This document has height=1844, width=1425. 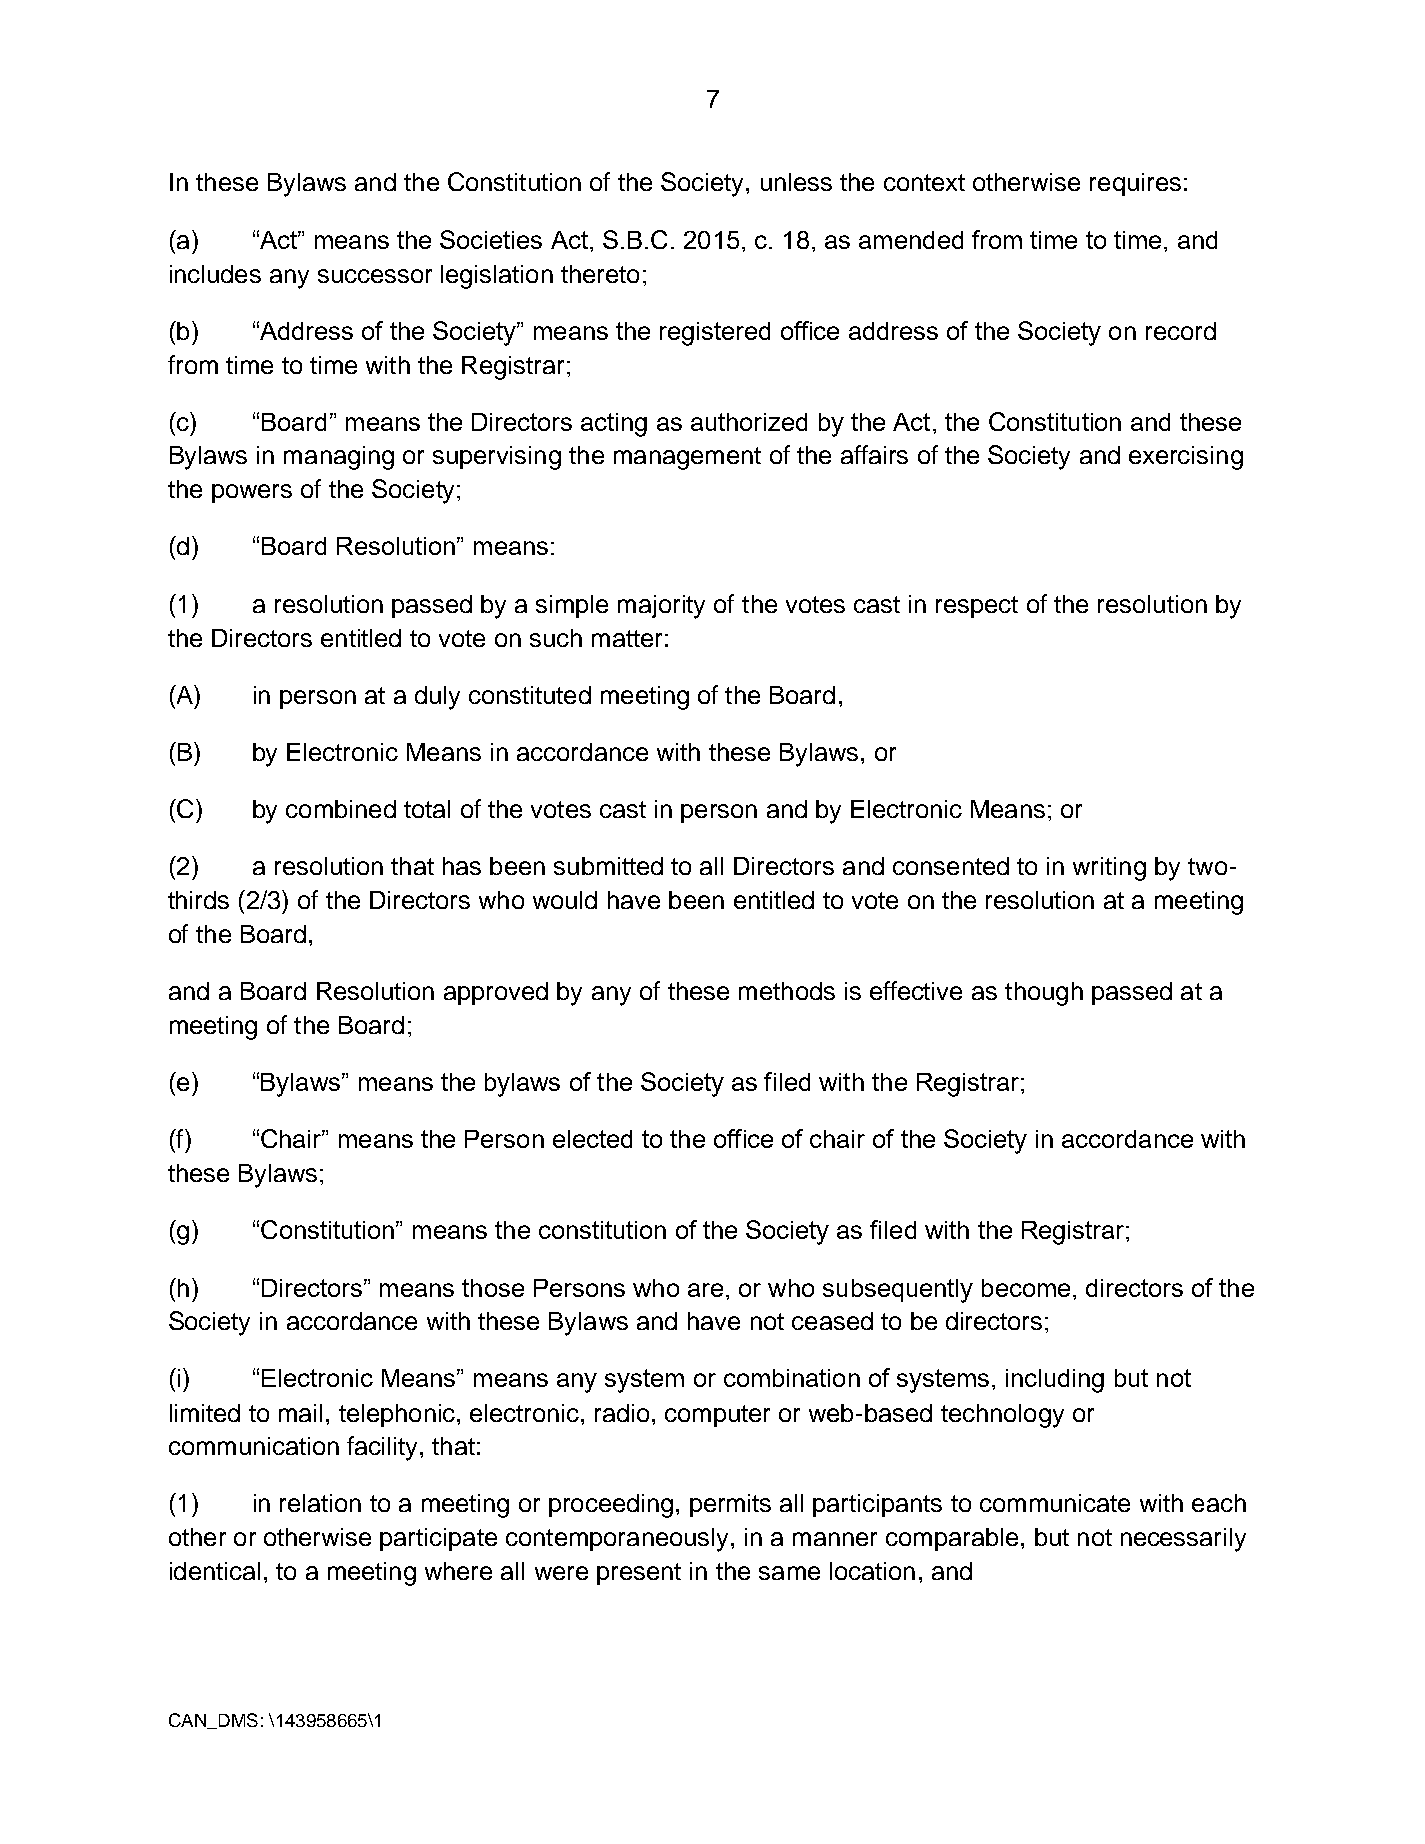 What do you see at coordinates (796, 182) in the document?
I see `unless` at bounding box center [796, 182].
